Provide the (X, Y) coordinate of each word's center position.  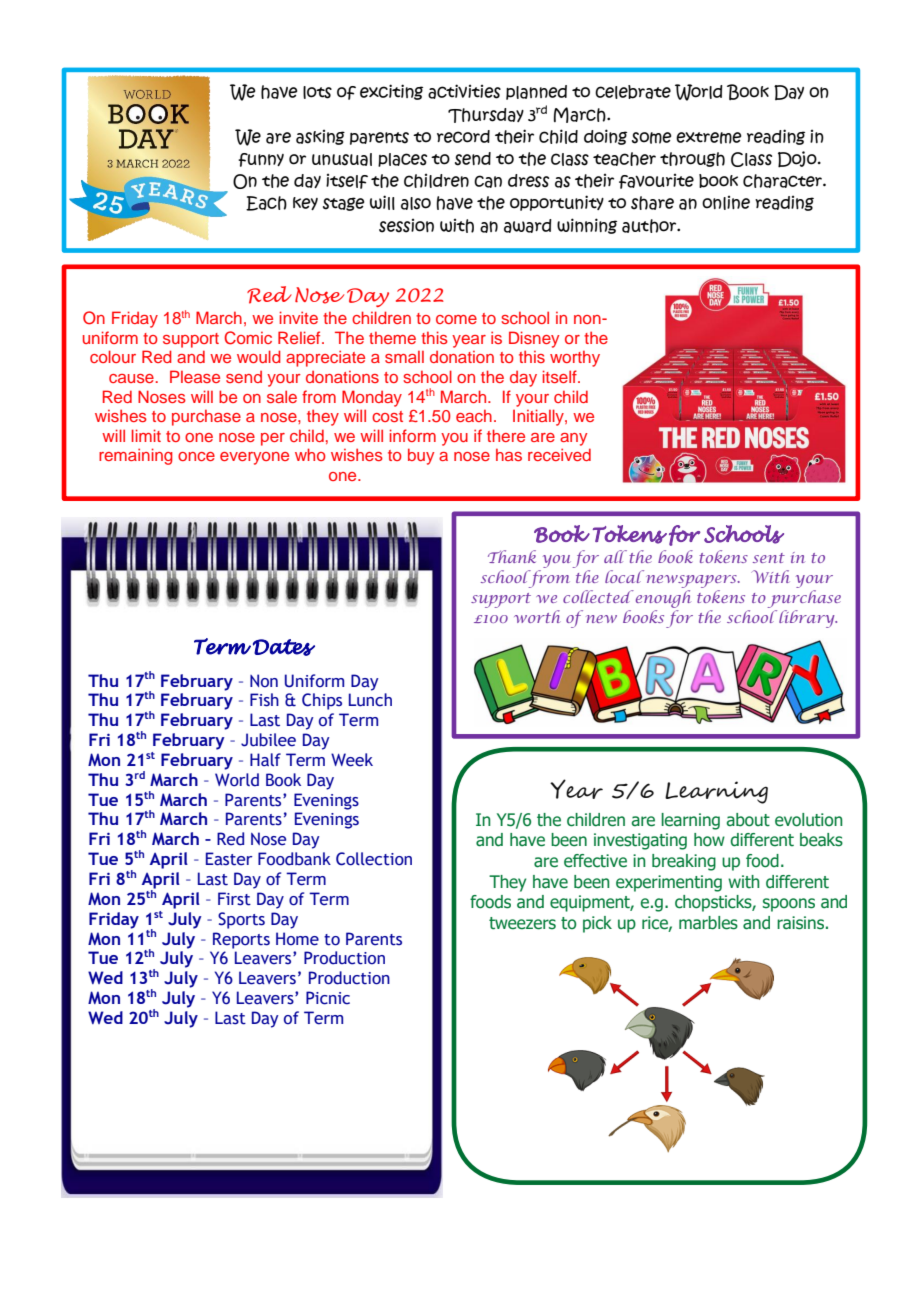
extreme (709, 138)
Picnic (328, 998)
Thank (512, 556)
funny (261, 160)
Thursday (486, 115)
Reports (241, 940)
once (196, 456)
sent (769, 558)
